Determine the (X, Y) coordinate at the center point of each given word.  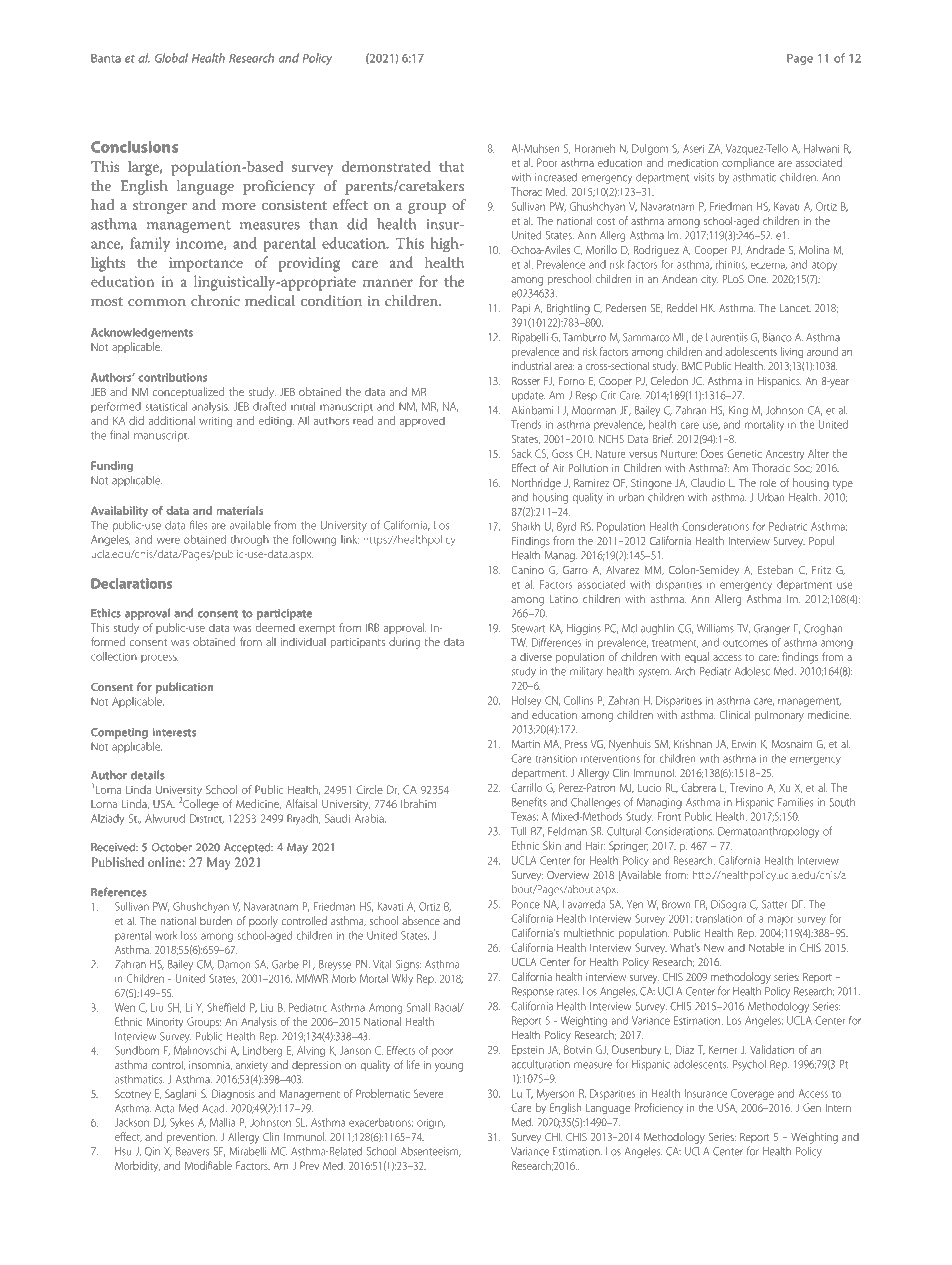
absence (421, 920)
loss (189, 935)
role (768, 483)
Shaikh (526, 526)
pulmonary (779, 716)
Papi (521, 309)
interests (174, 732)
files (198, 525)
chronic (215, 300)
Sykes (182, 1123)
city (709, 280)
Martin (526, 744)
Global (171, 58)
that (451, 166)
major (780, 920)
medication (693, 162)
